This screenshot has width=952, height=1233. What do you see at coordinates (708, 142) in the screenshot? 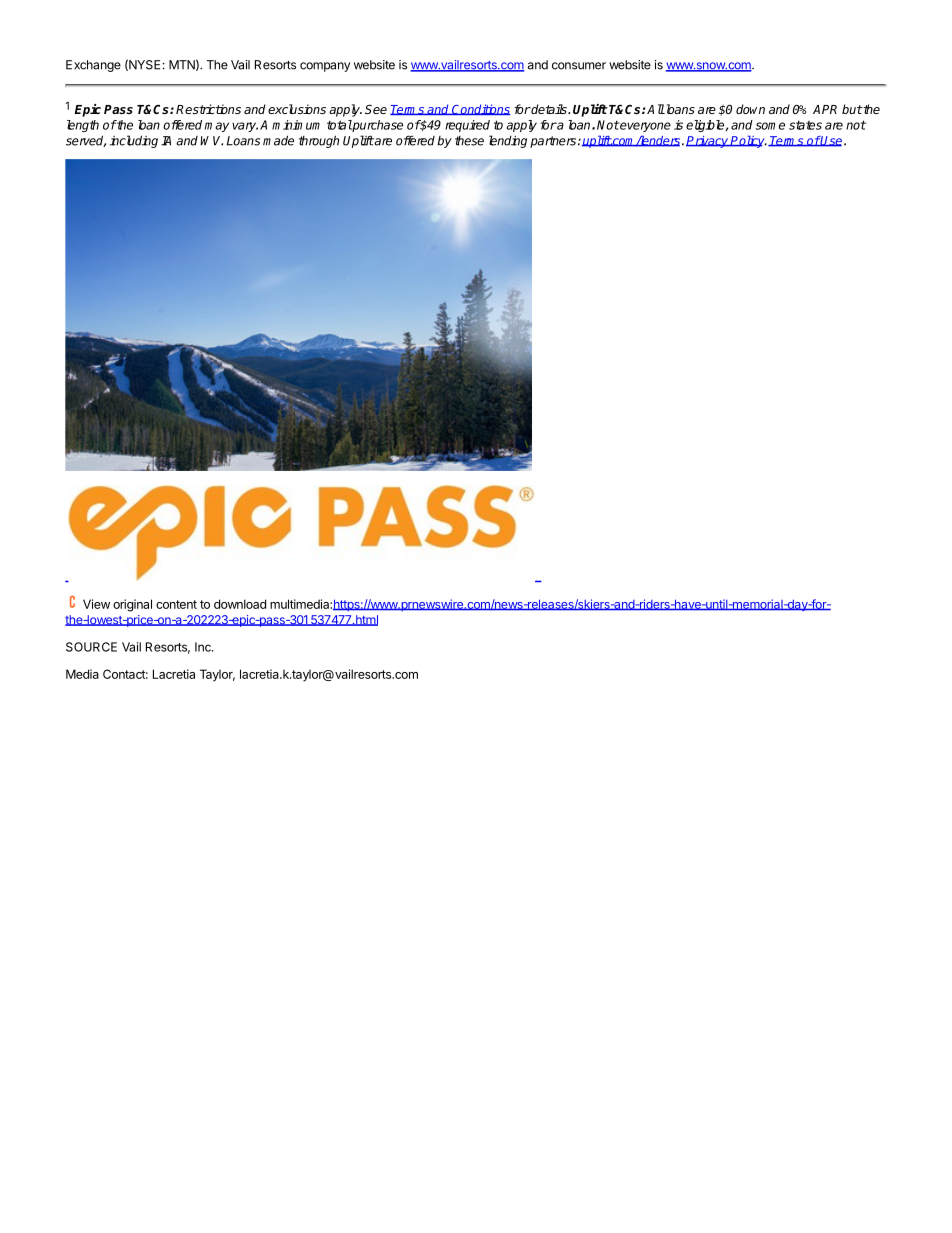
I see `Privacy` at bounding box center [708, 142].
